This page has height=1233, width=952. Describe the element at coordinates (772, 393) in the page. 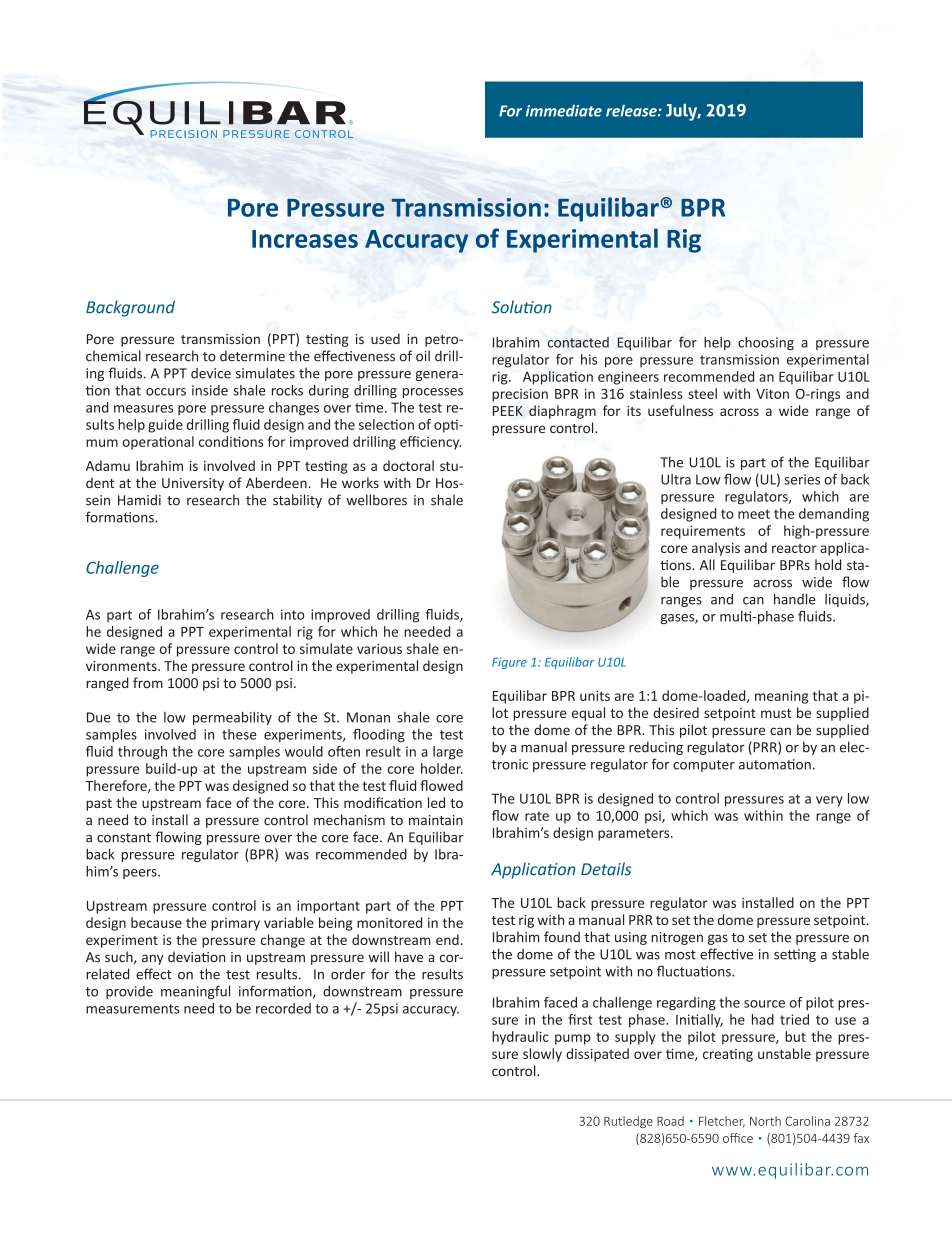

I see `Viton` at that location.
